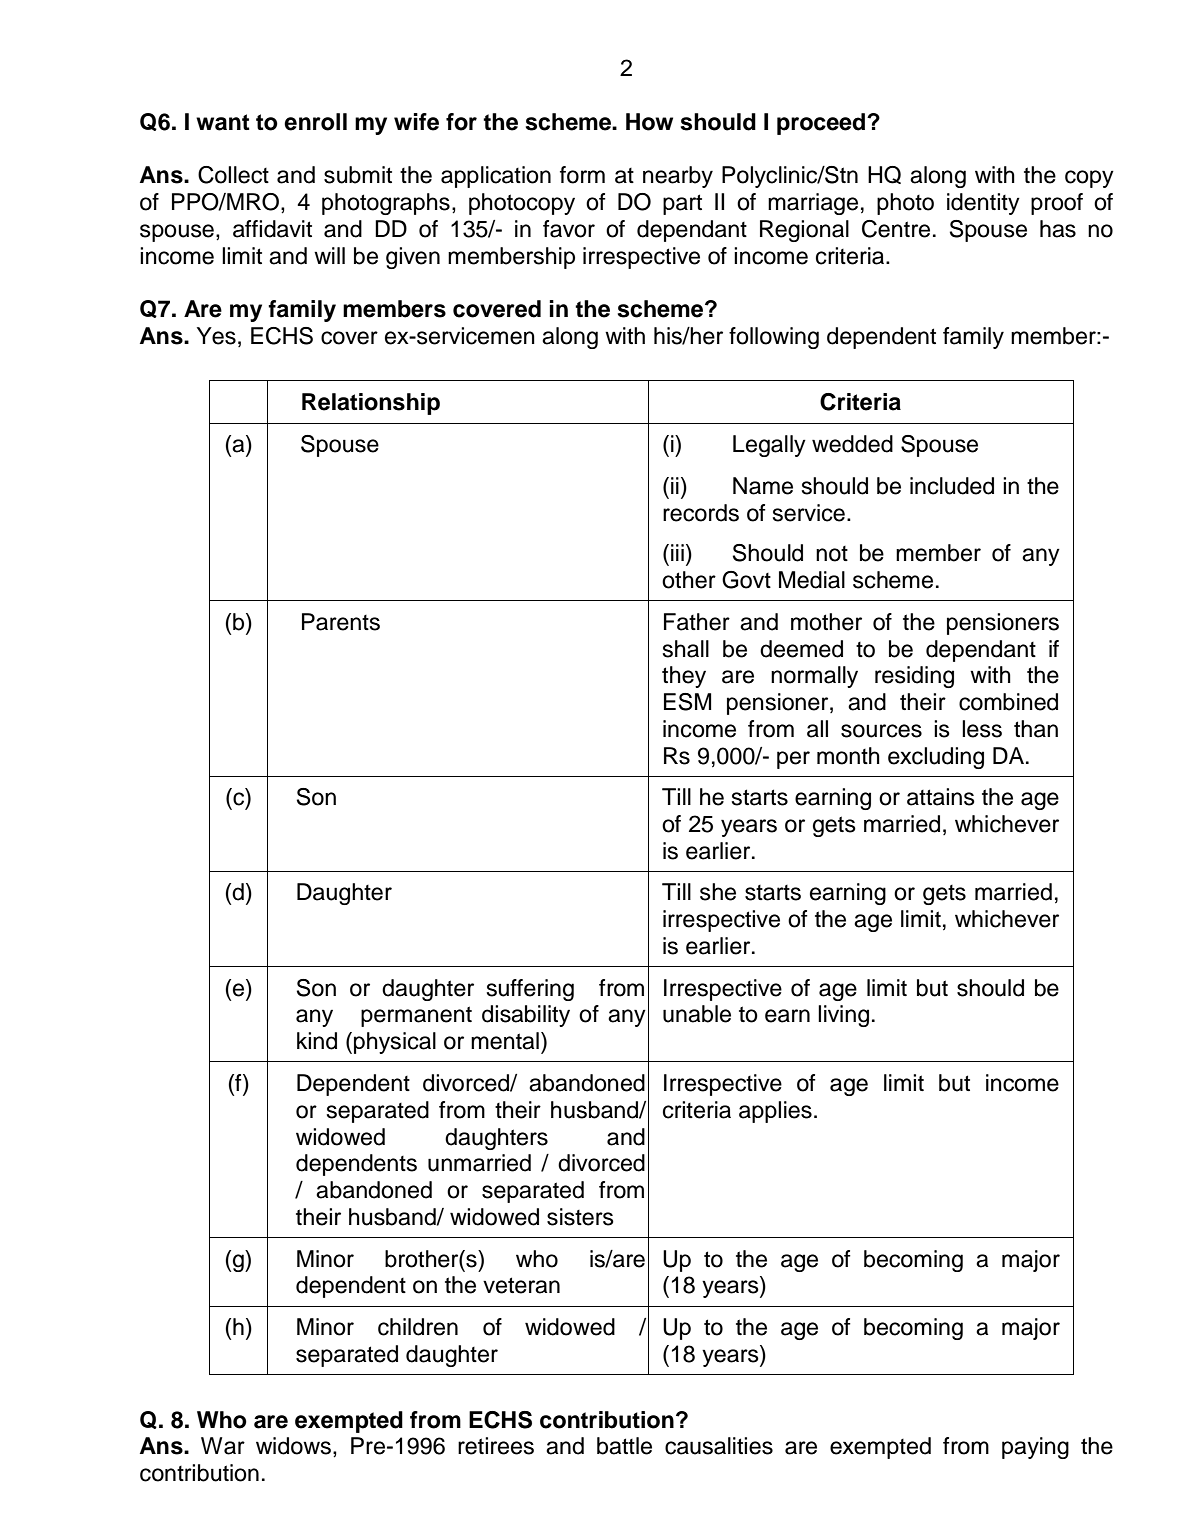 Image resolution: width=1187 pixels, height=1536 pixels. What do you see at coordinates (952, 486) in the page?
I see `included` at bounding box center [952, 486].
